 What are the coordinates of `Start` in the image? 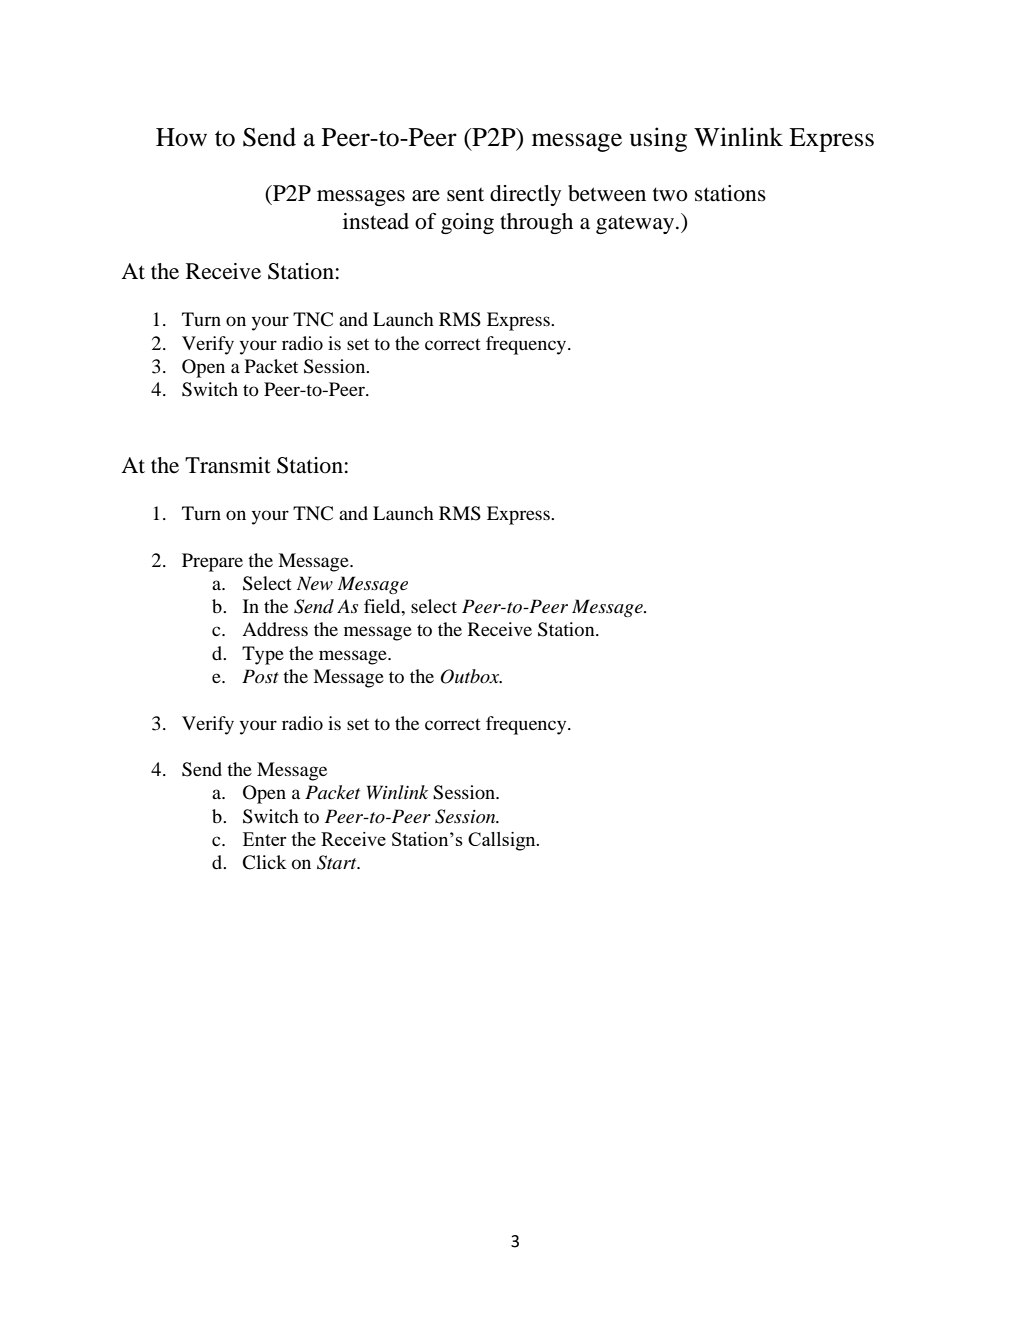 It's located at (338, 862).
